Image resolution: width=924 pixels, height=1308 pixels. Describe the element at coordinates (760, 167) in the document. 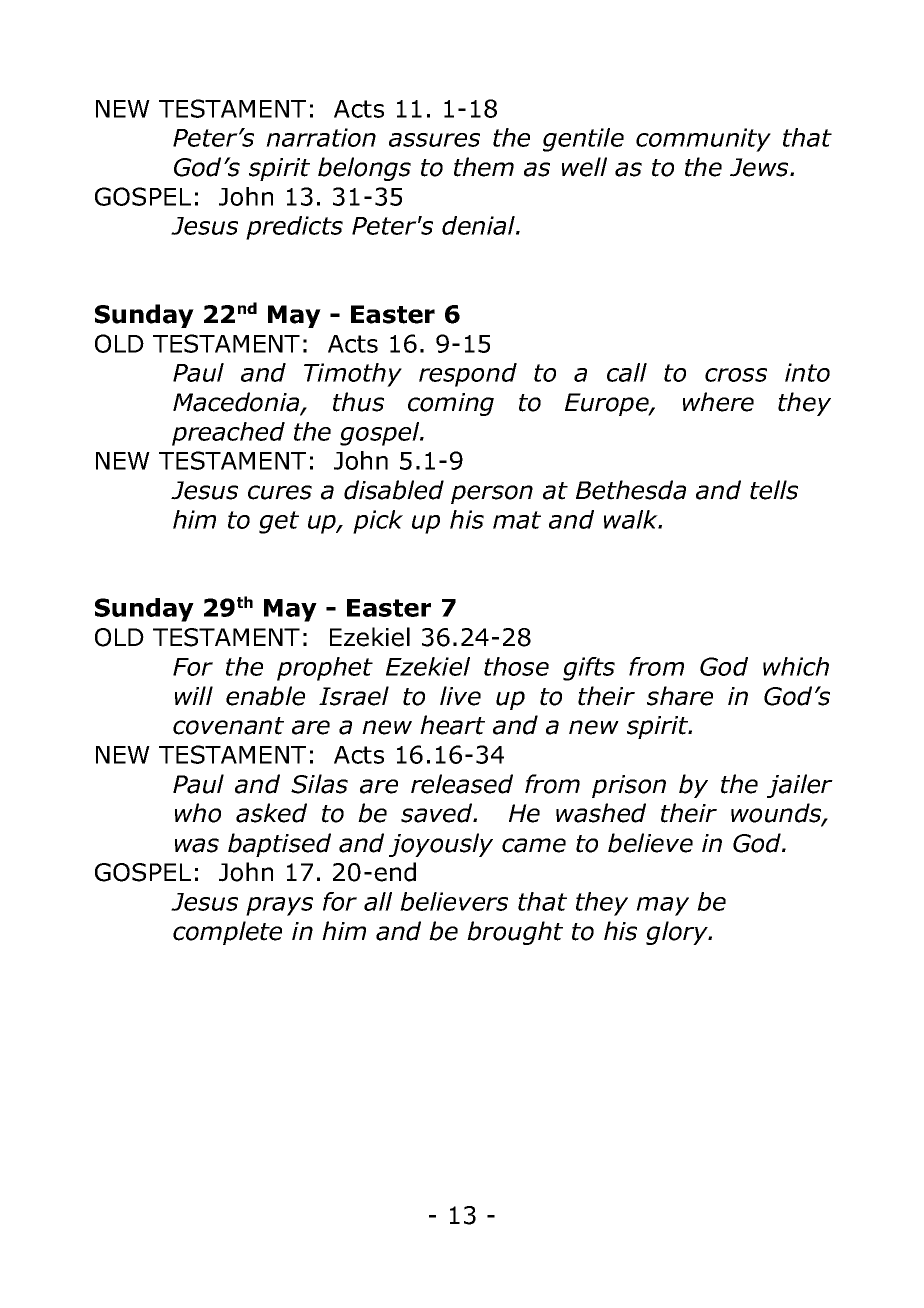

I see `Jews` at that location.
